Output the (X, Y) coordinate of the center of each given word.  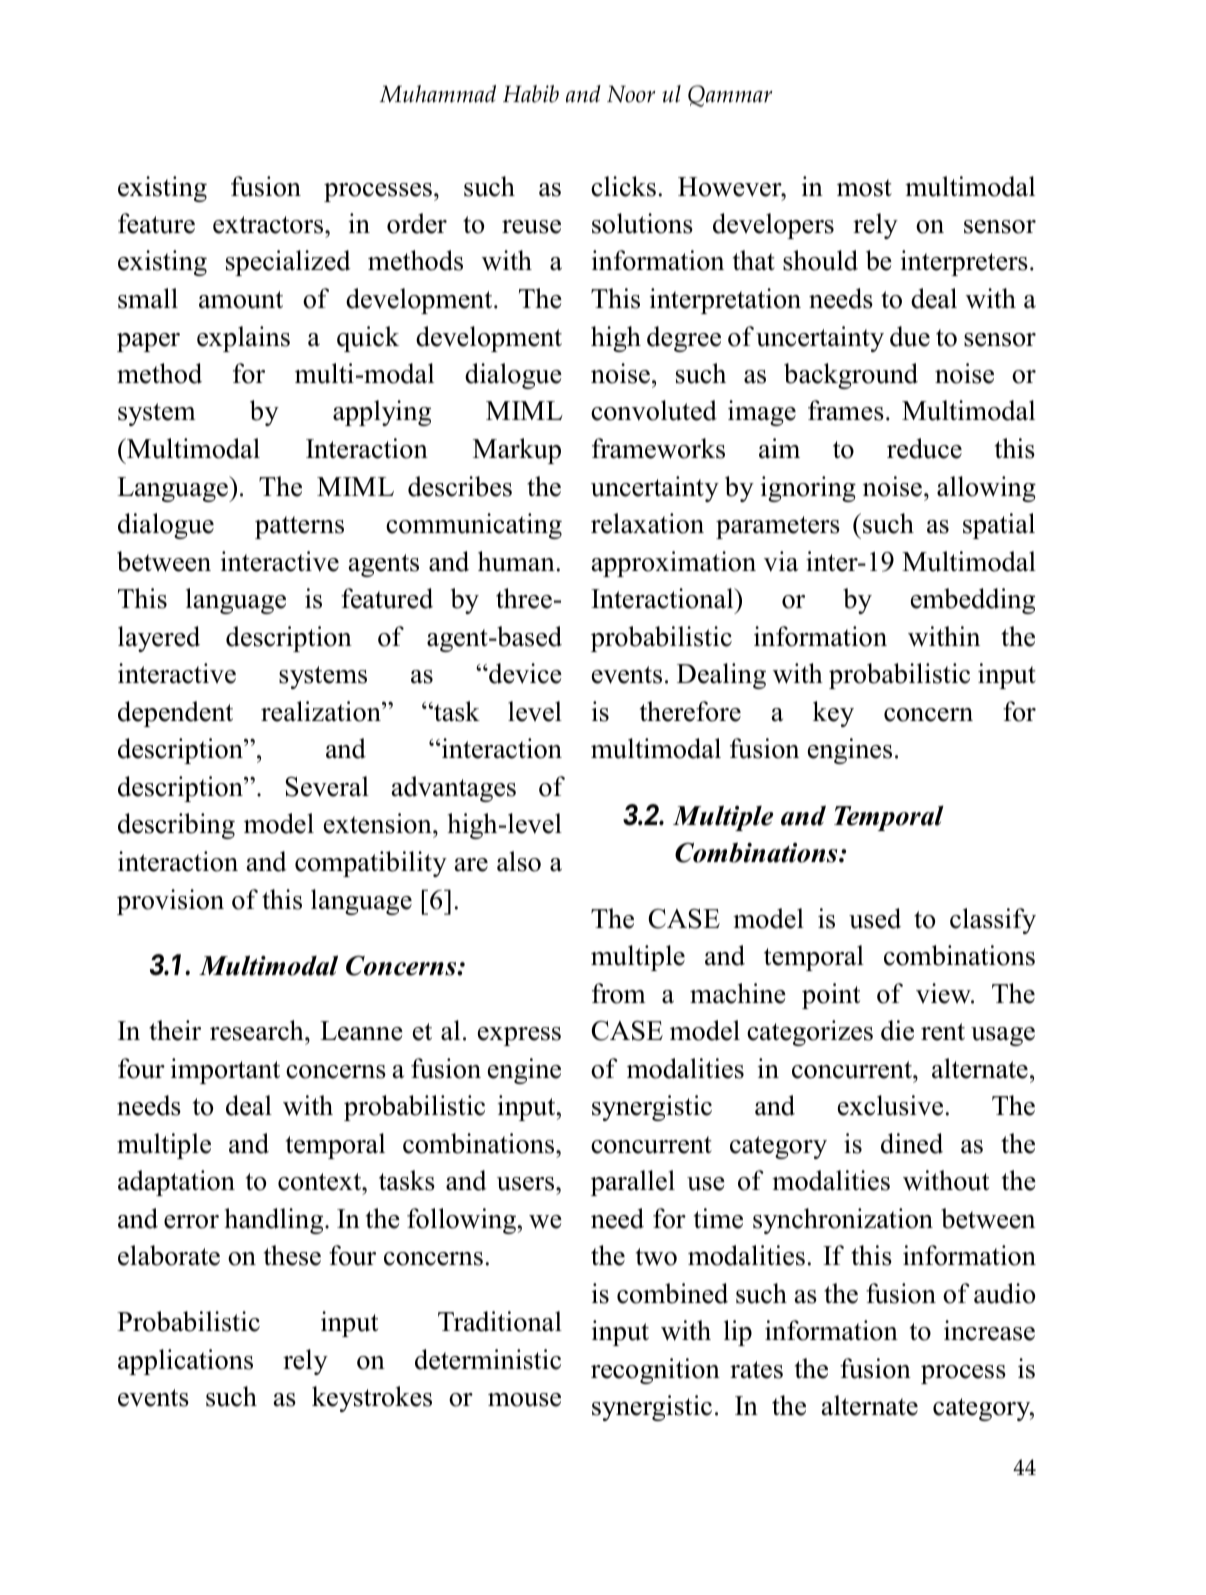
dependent (175, 714)
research (258, 1030)
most (864, 188)
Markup (517, 451)
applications (185, 1362)
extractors (269, 225)
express (519, 1036)
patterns (299, 527)
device (524, 673)
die (897, 1030)
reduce (924, 448)
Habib (531, 94)
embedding (973, 601)
